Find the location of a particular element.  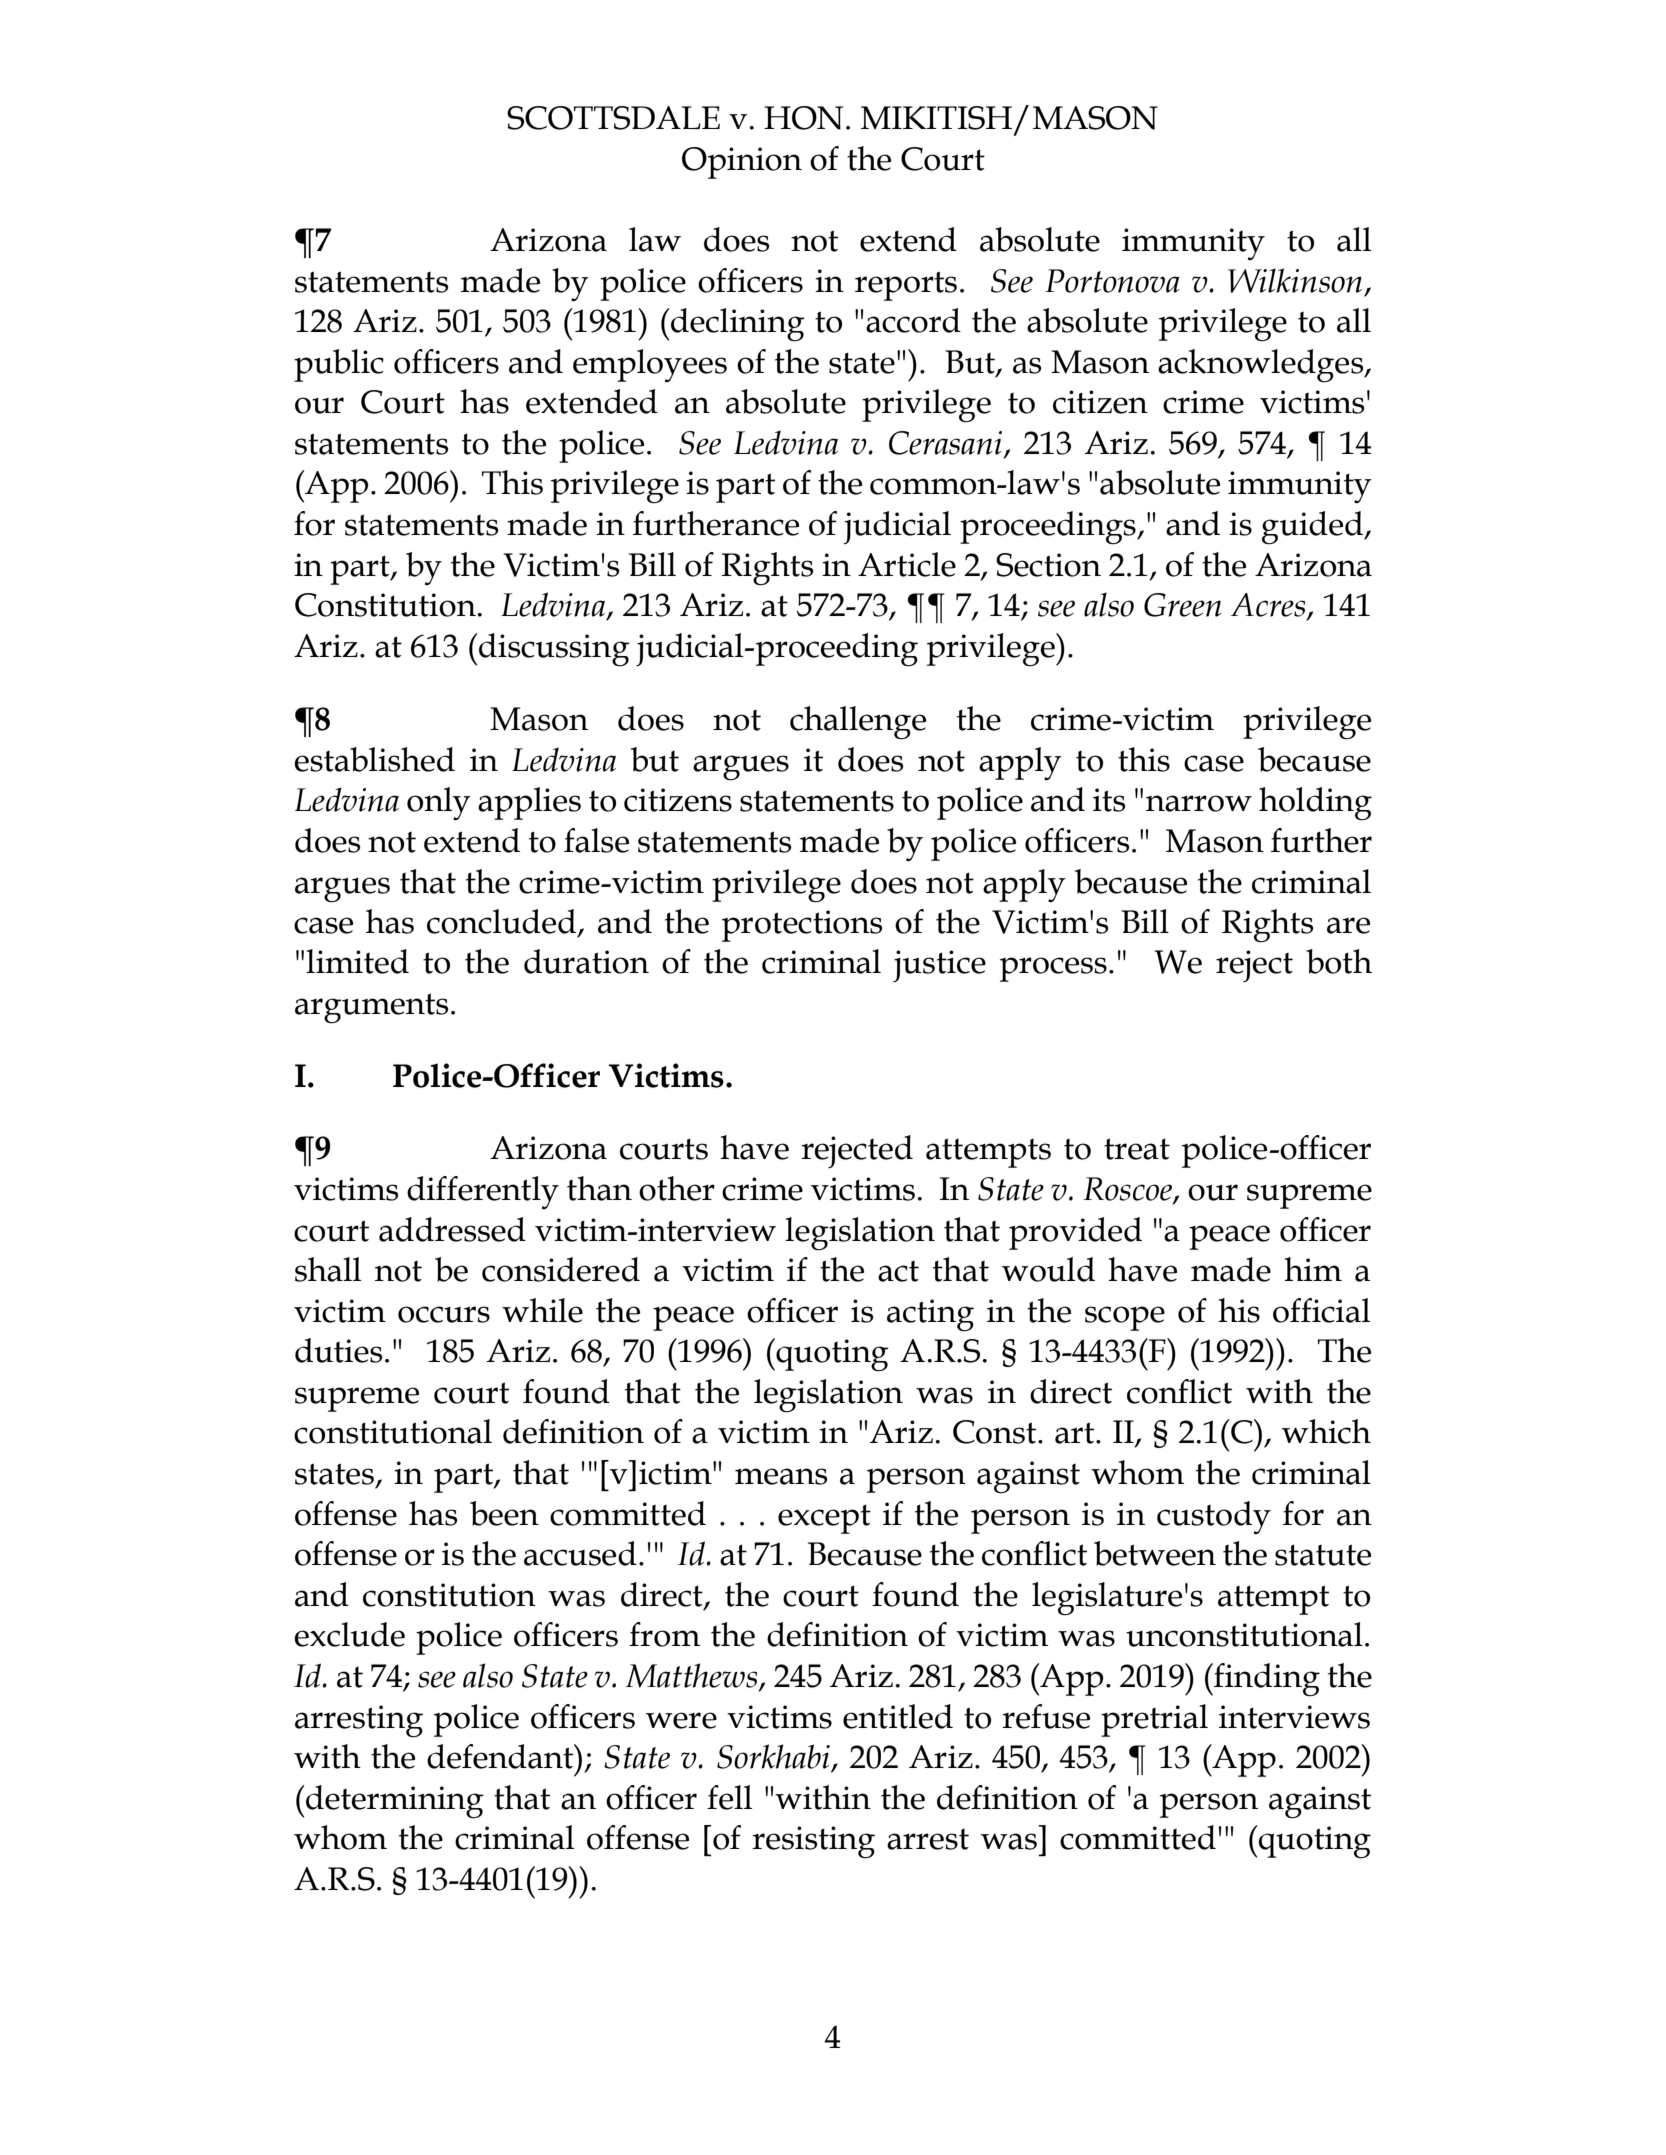

pretrial is located at coordinates (1154, 1720).
